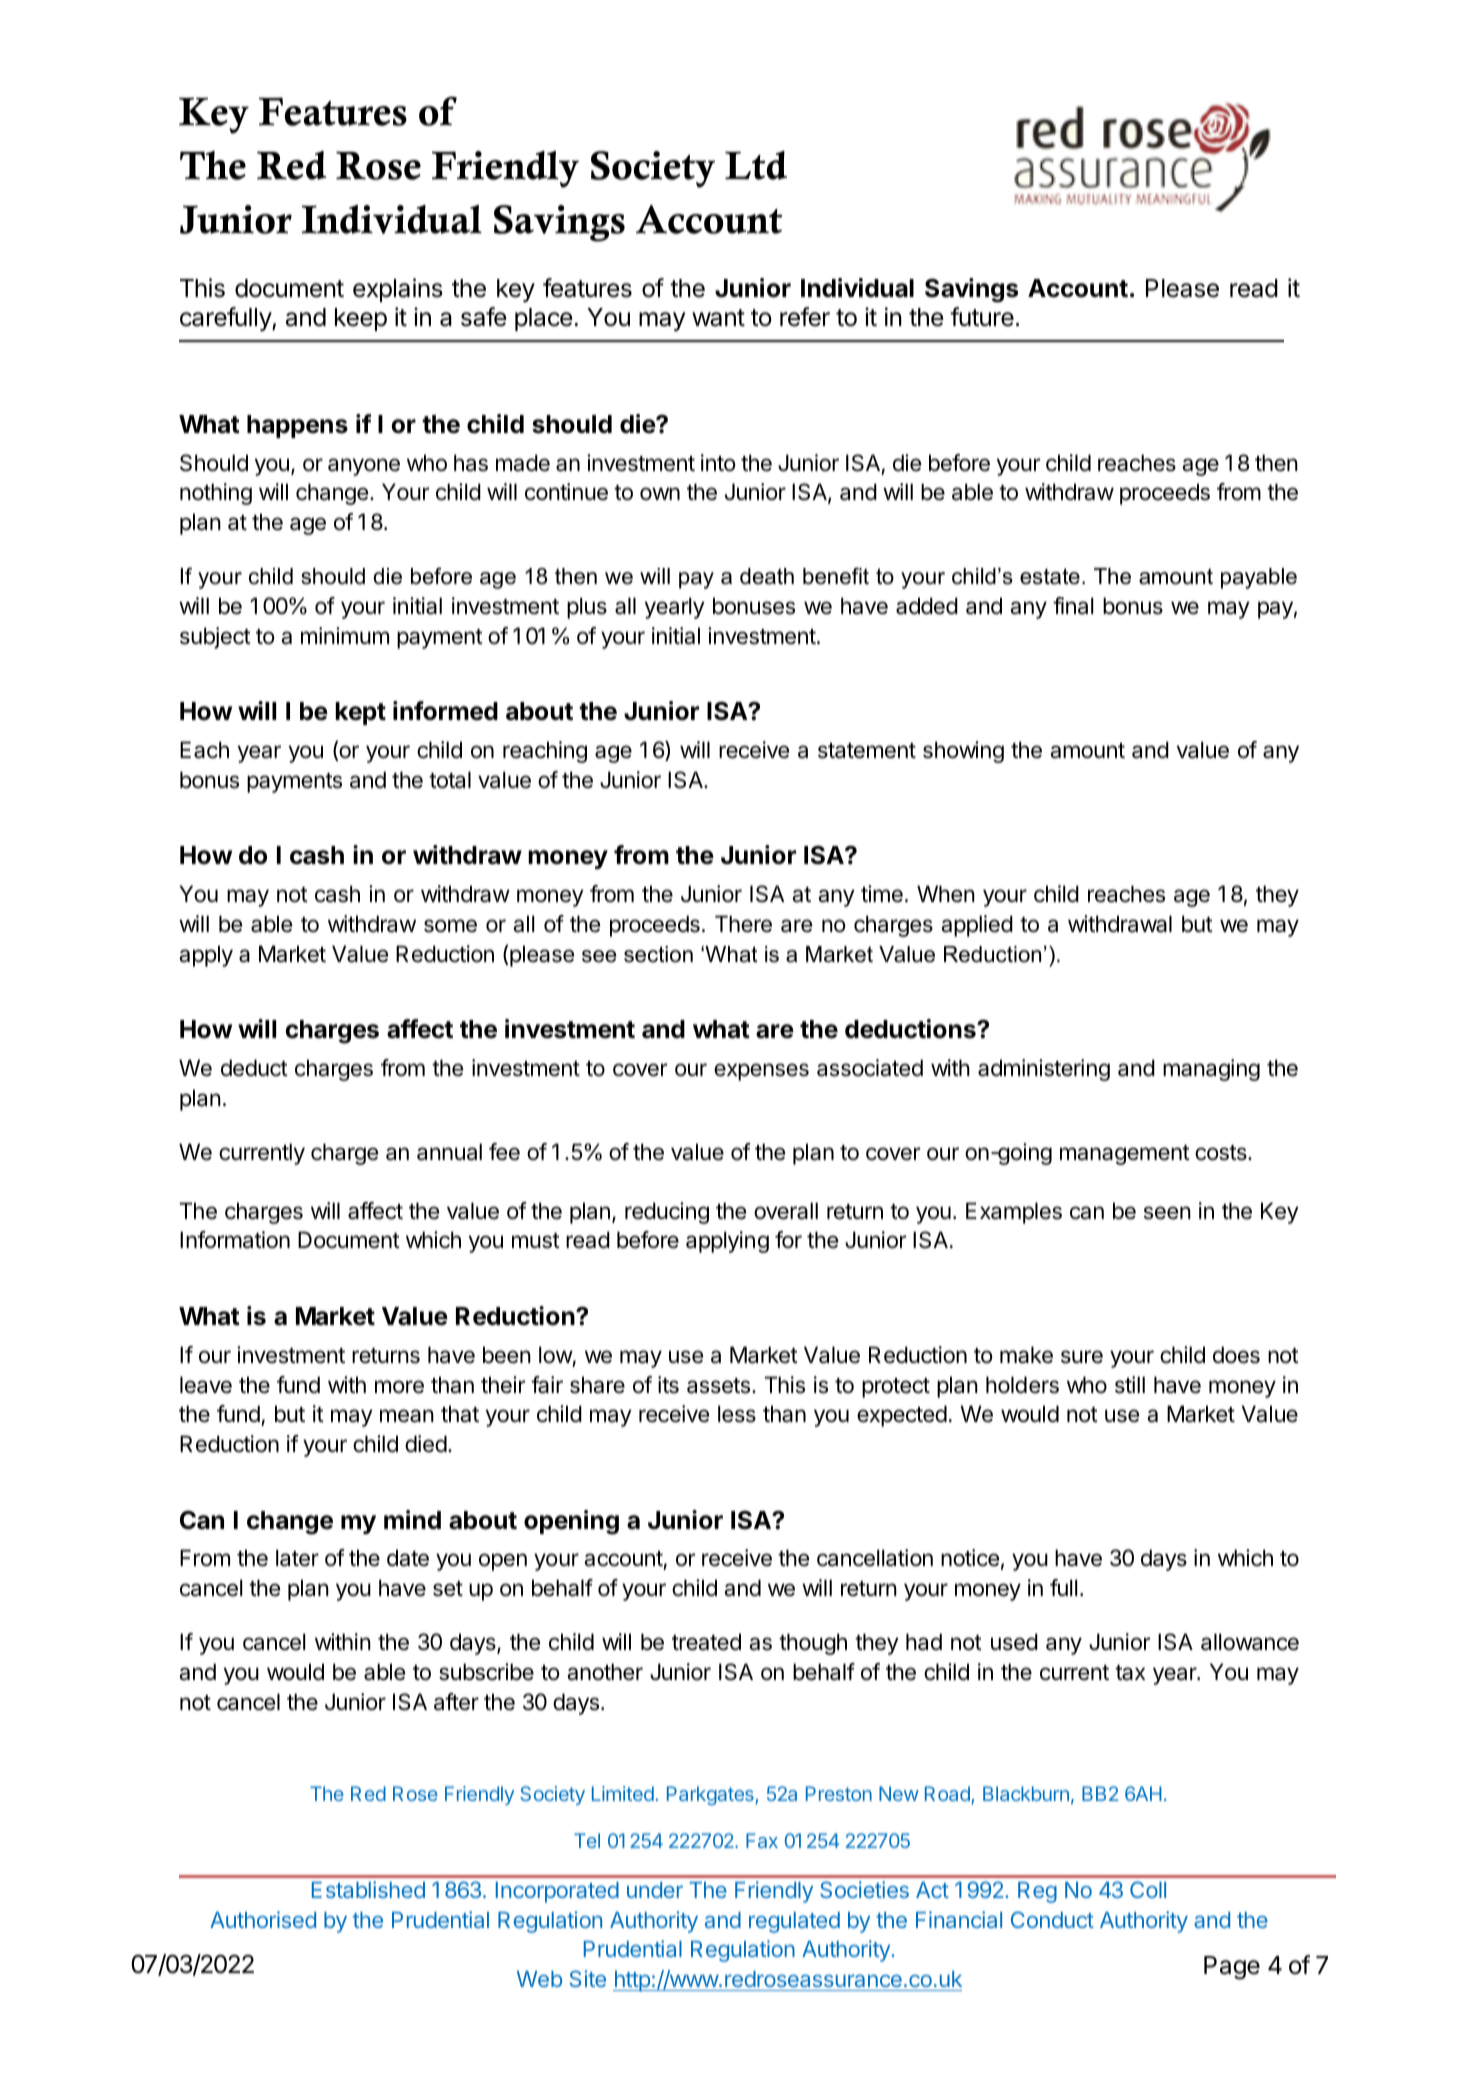 This screenshot has width=1478, height=2091. I want to click on still, so click(1130, 1385).
